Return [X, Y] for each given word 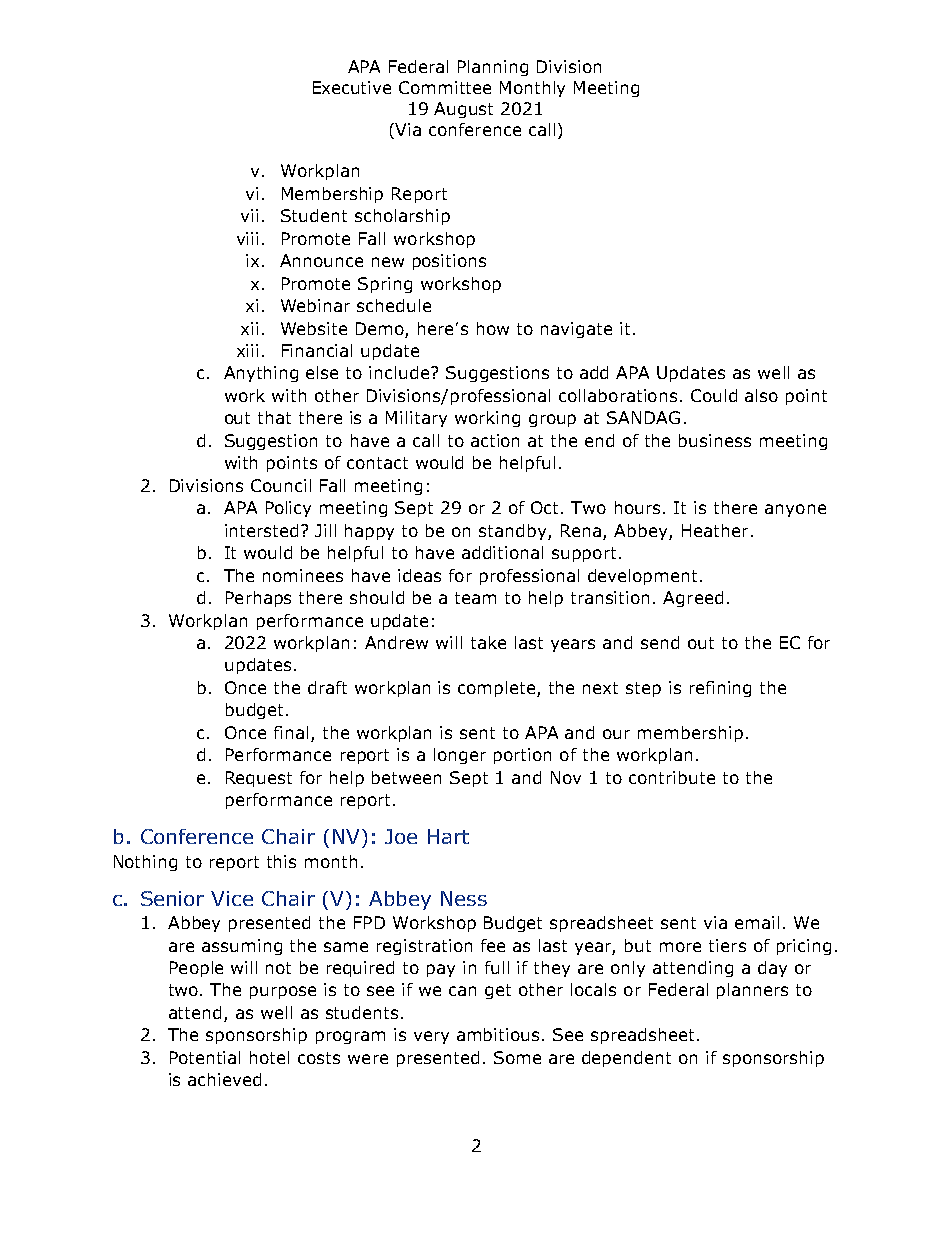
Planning [493, 68]
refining [720, 689]
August [463, 110]
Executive [352, 87]
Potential [205, 1057]
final [291, 732]
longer [460, 756]
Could [714, 395]
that [274, 417]
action [495, 440]
